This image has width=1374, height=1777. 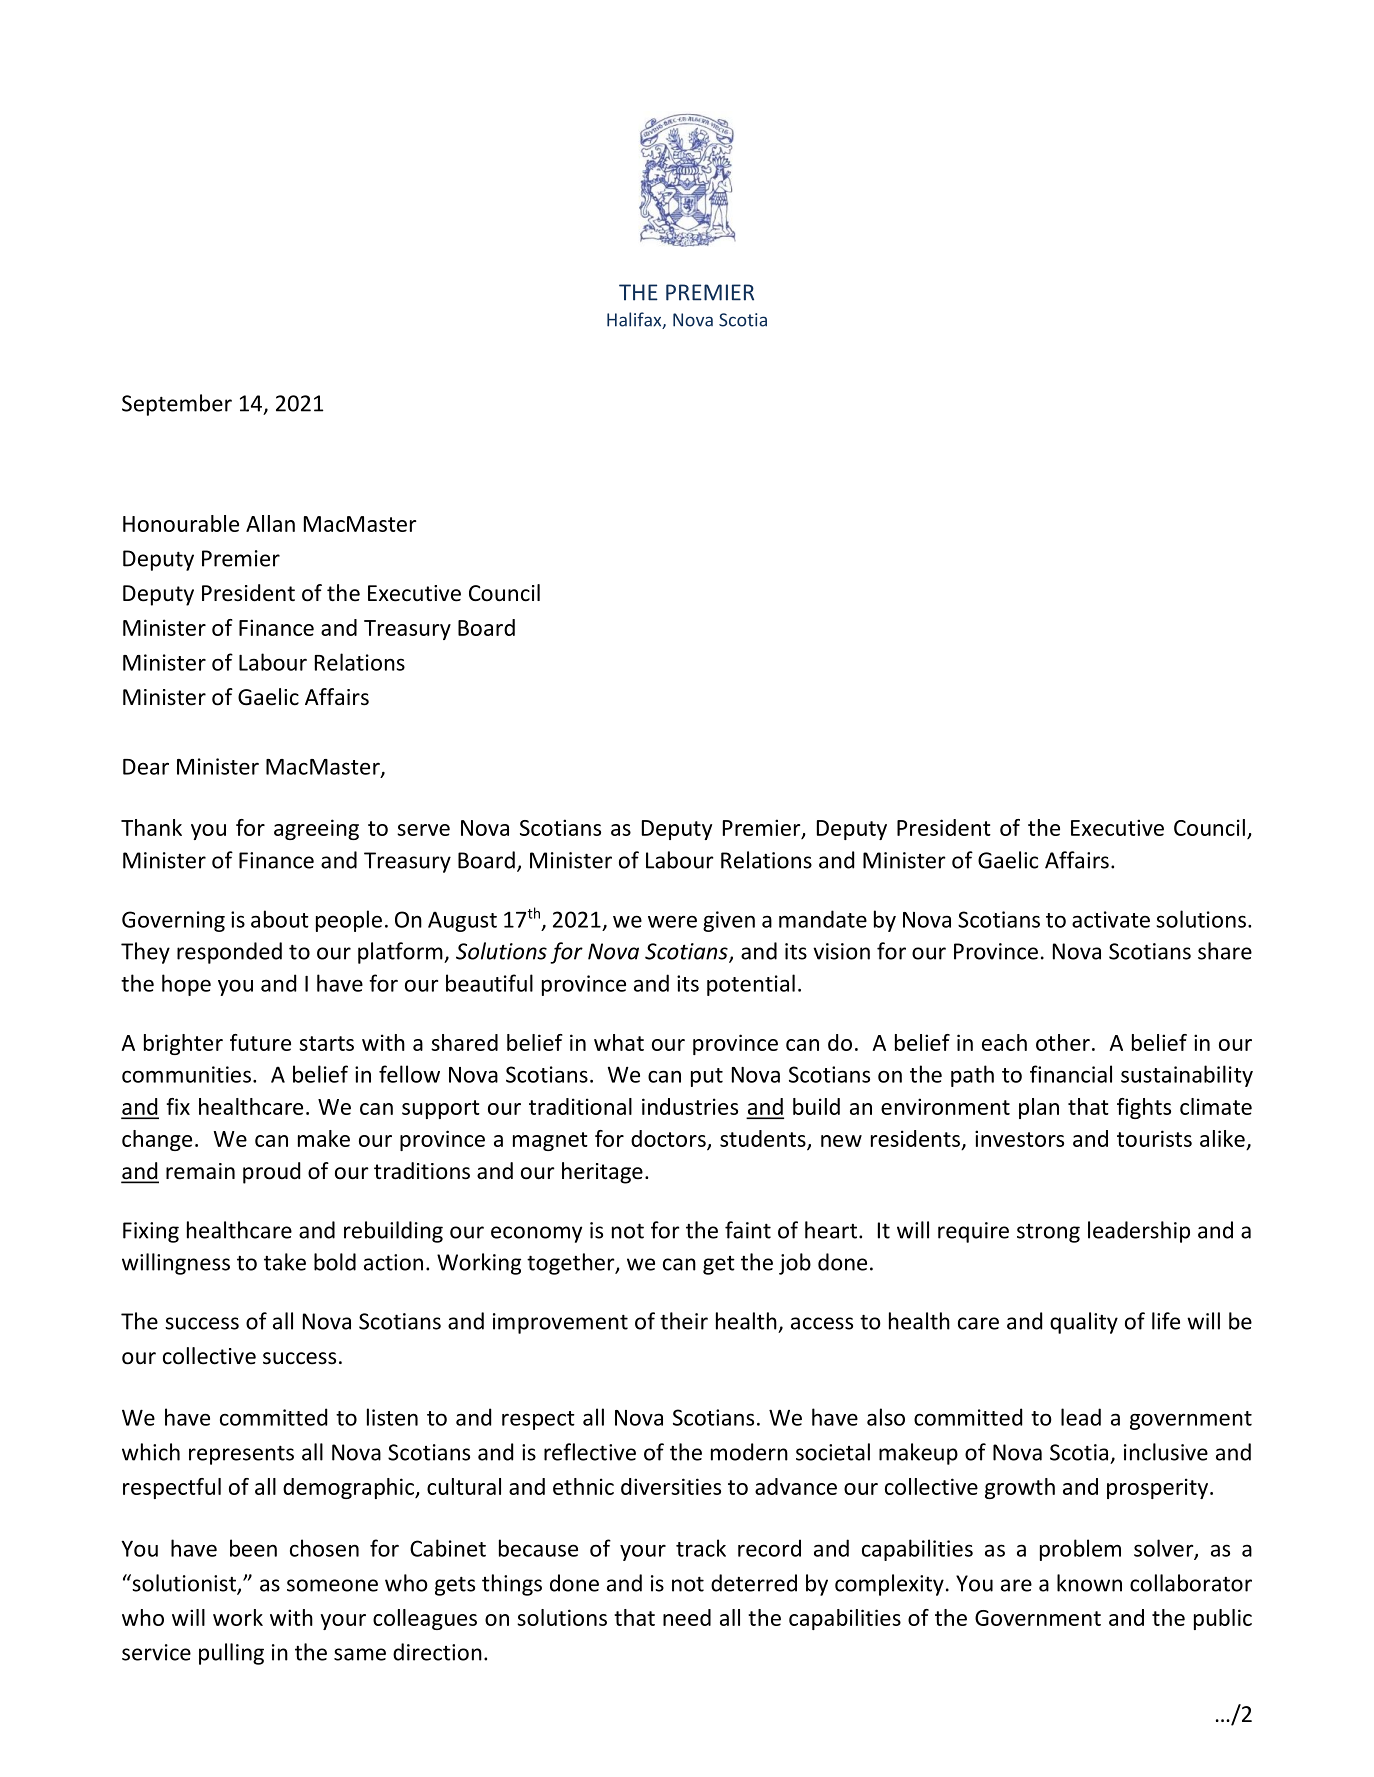 What do you see at coordinates (260, 1042) in the image?
I see `future` at bounding box center [260, 1042].
